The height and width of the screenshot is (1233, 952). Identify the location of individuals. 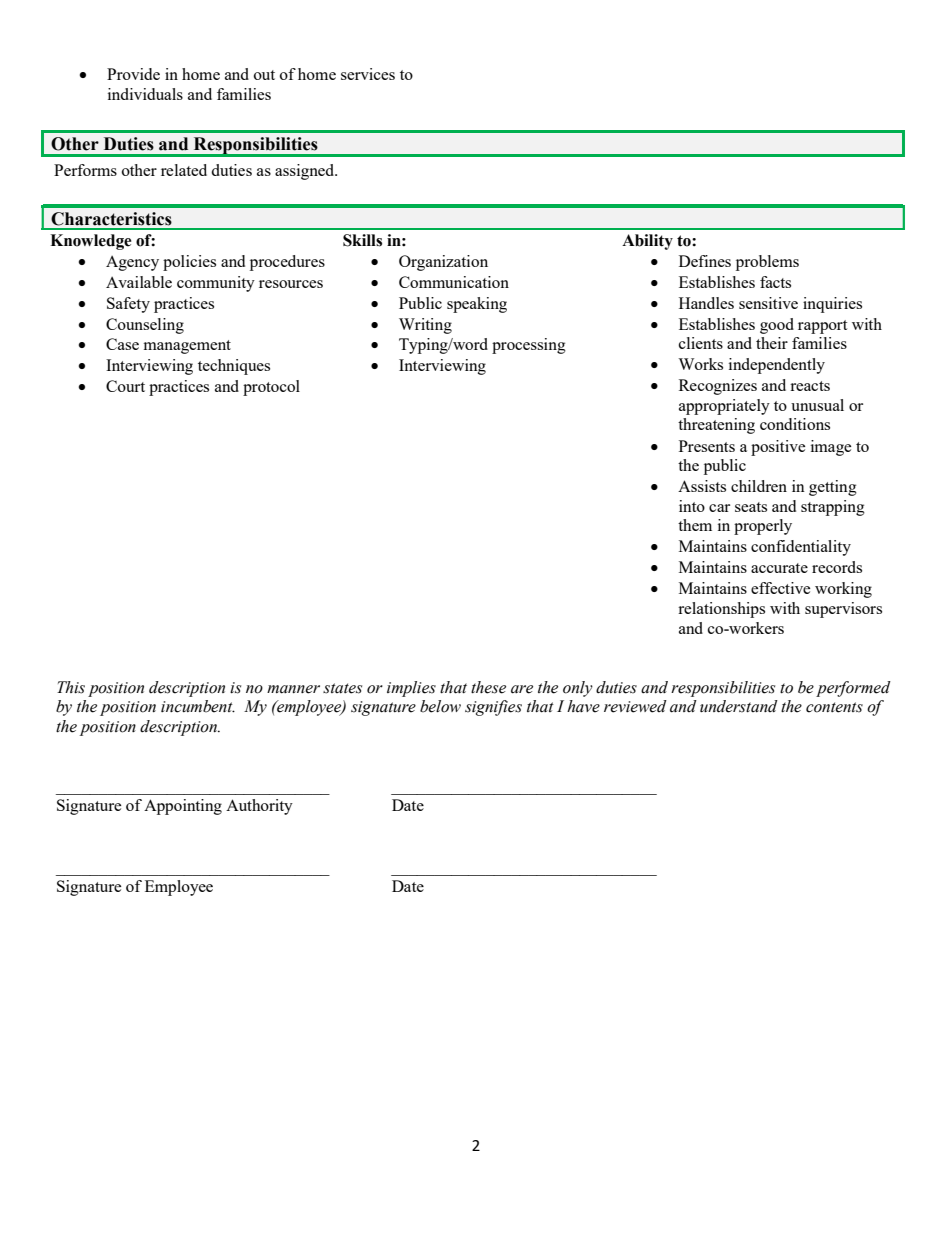
(145, 94).
